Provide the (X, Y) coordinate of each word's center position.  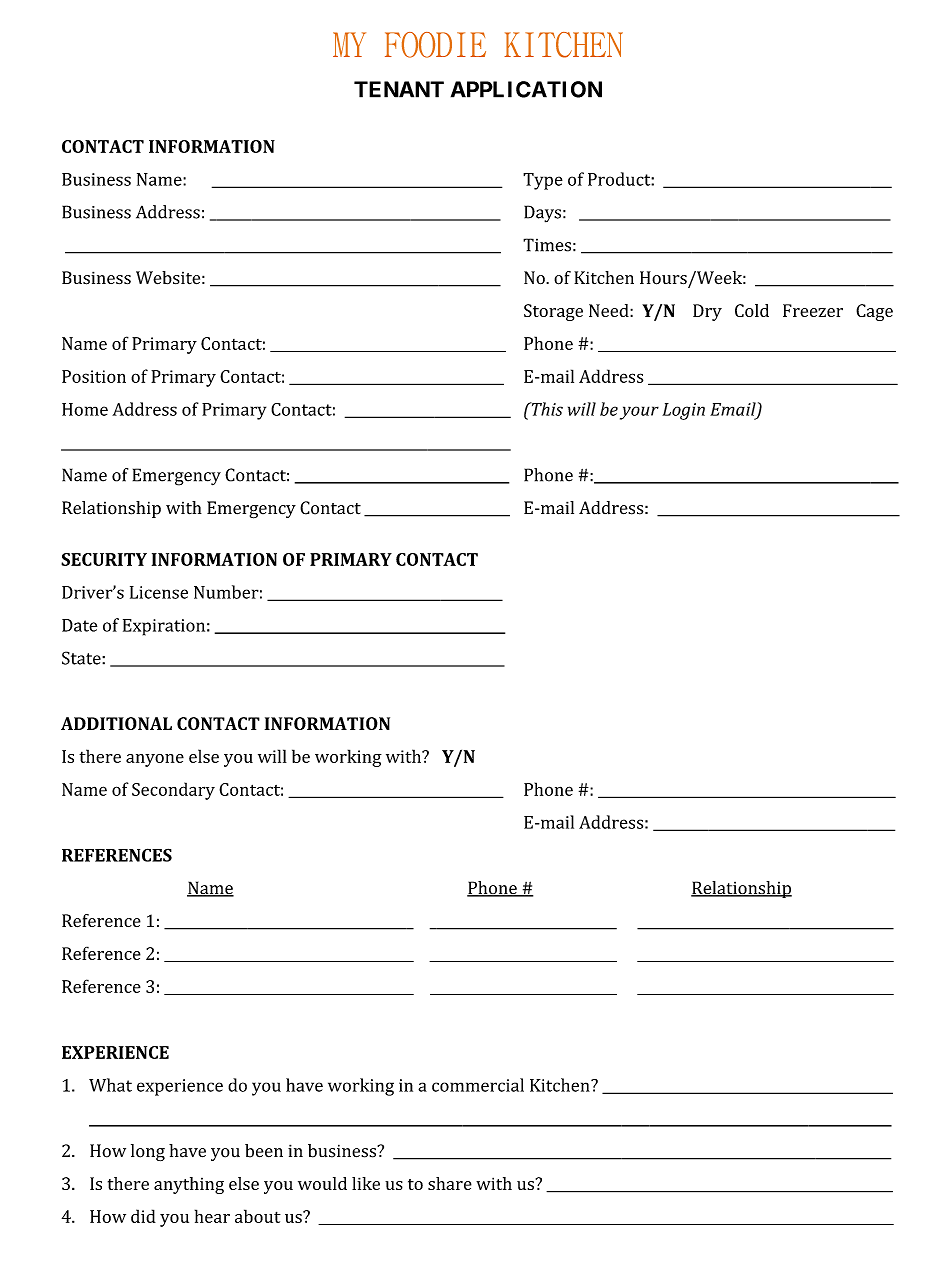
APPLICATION (526, 89)
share (450, 1183)
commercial (478, 1085)
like (366, 1183)
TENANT (399, 89)
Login (683, 411)
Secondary (173, 791)
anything (189, 1185)
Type (543, 181)
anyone (155, 760)
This (546, 409)
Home (85, 409)
